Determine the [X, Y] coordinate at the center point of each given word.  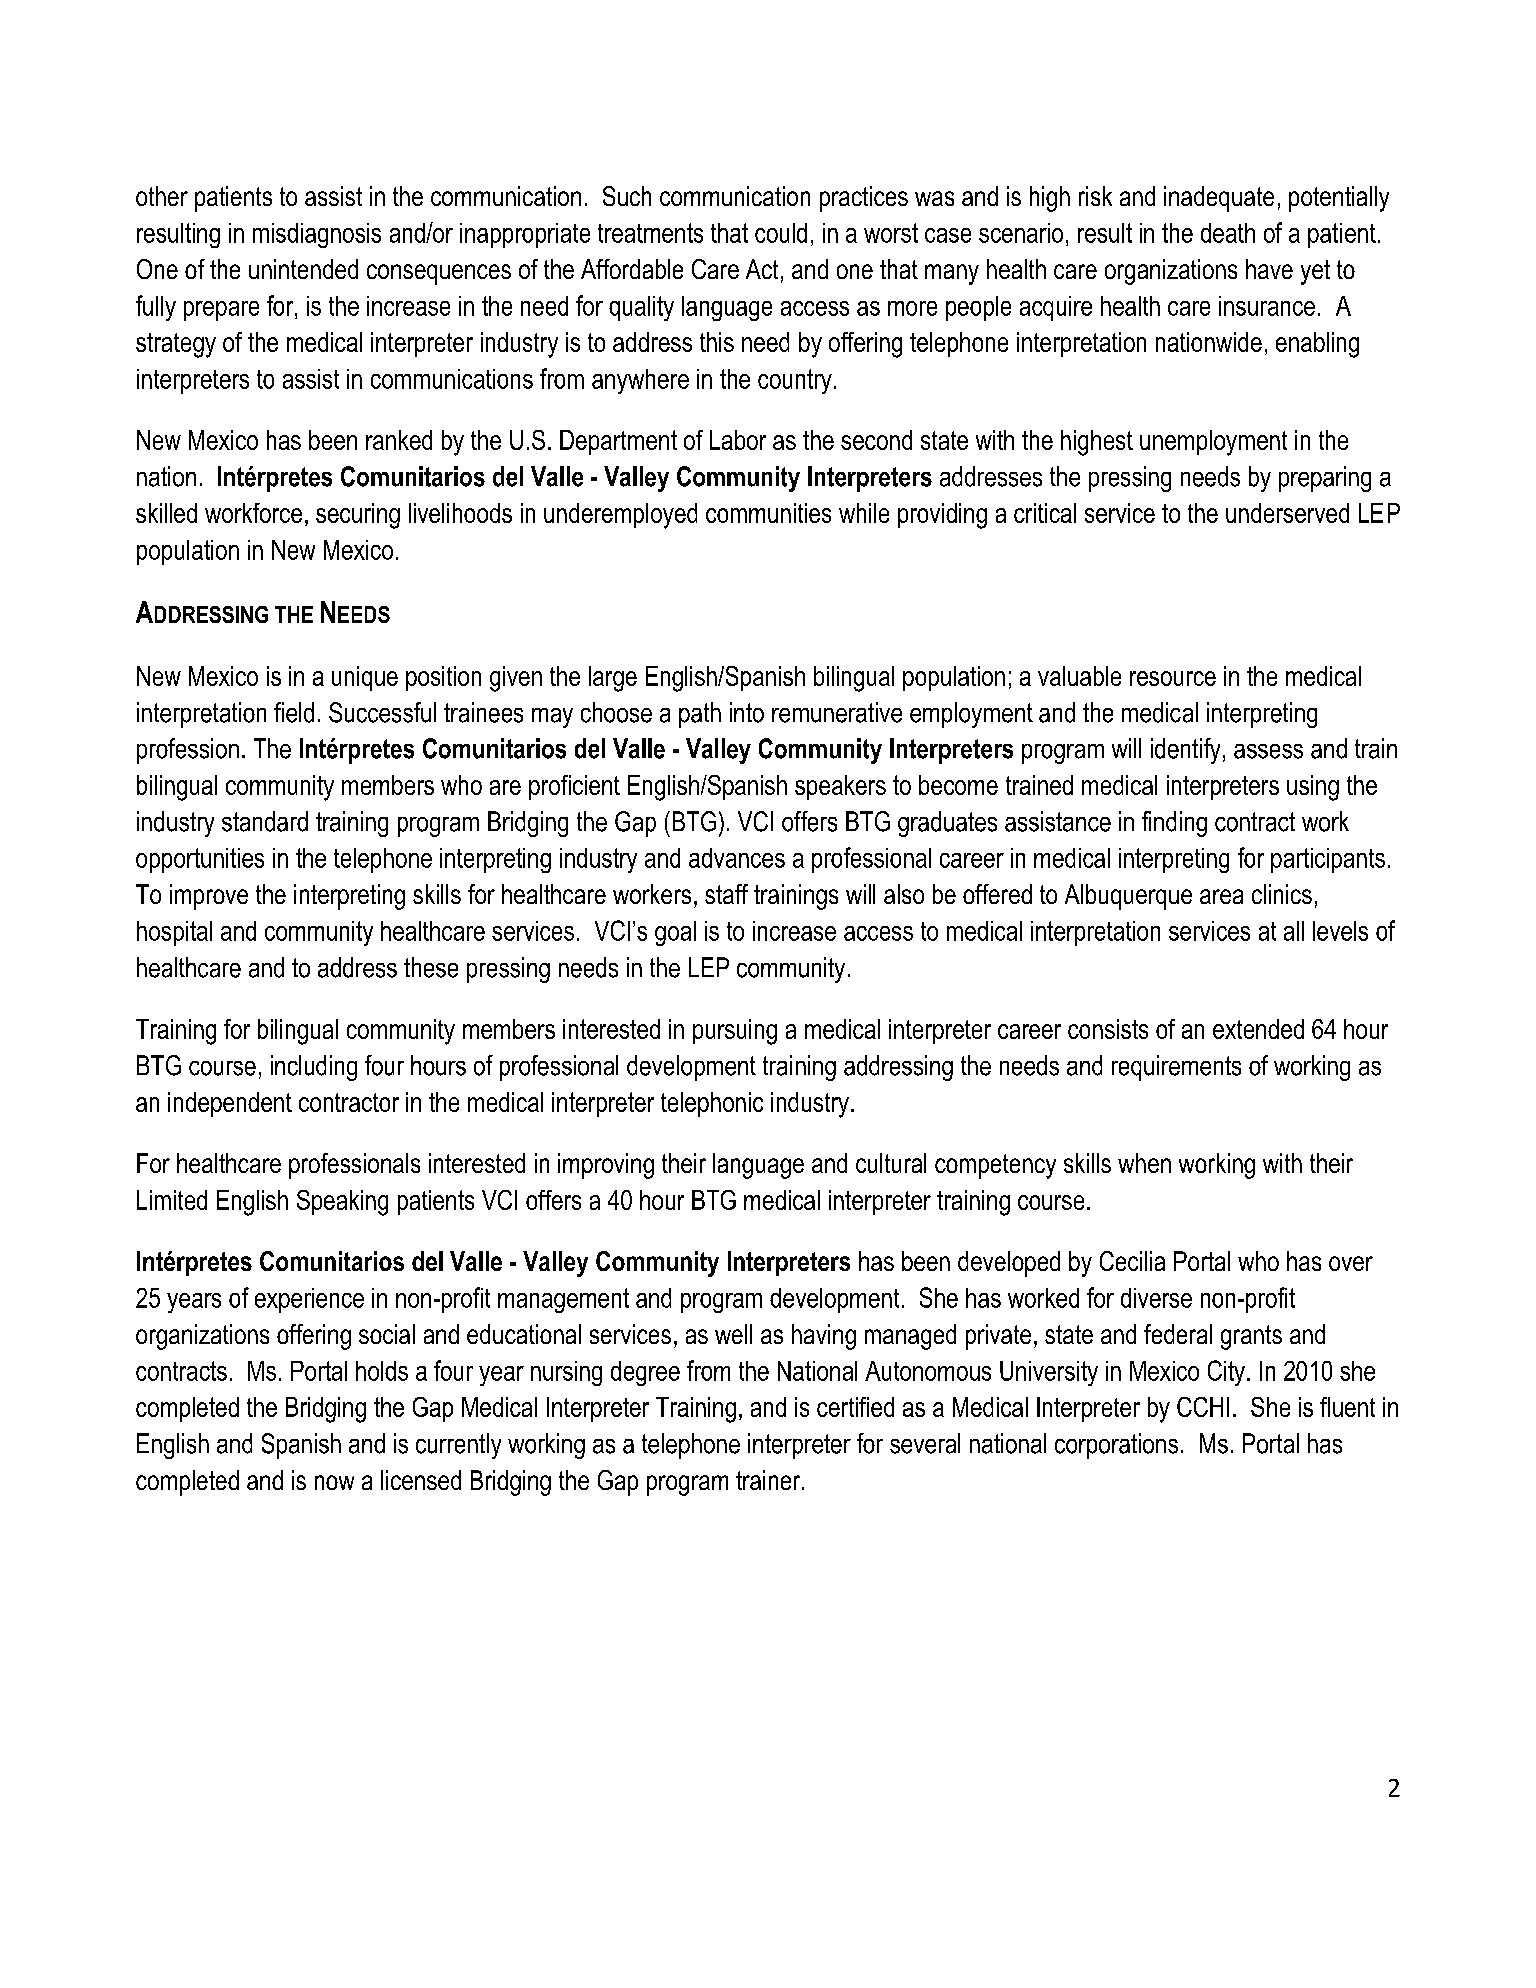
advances [737, 858]
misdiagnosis [317, 235]
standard [265, 821]
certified [855, 1407]
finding [1174, 824]
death [1228, 233]
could [781, 233]
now [334, 1482]
